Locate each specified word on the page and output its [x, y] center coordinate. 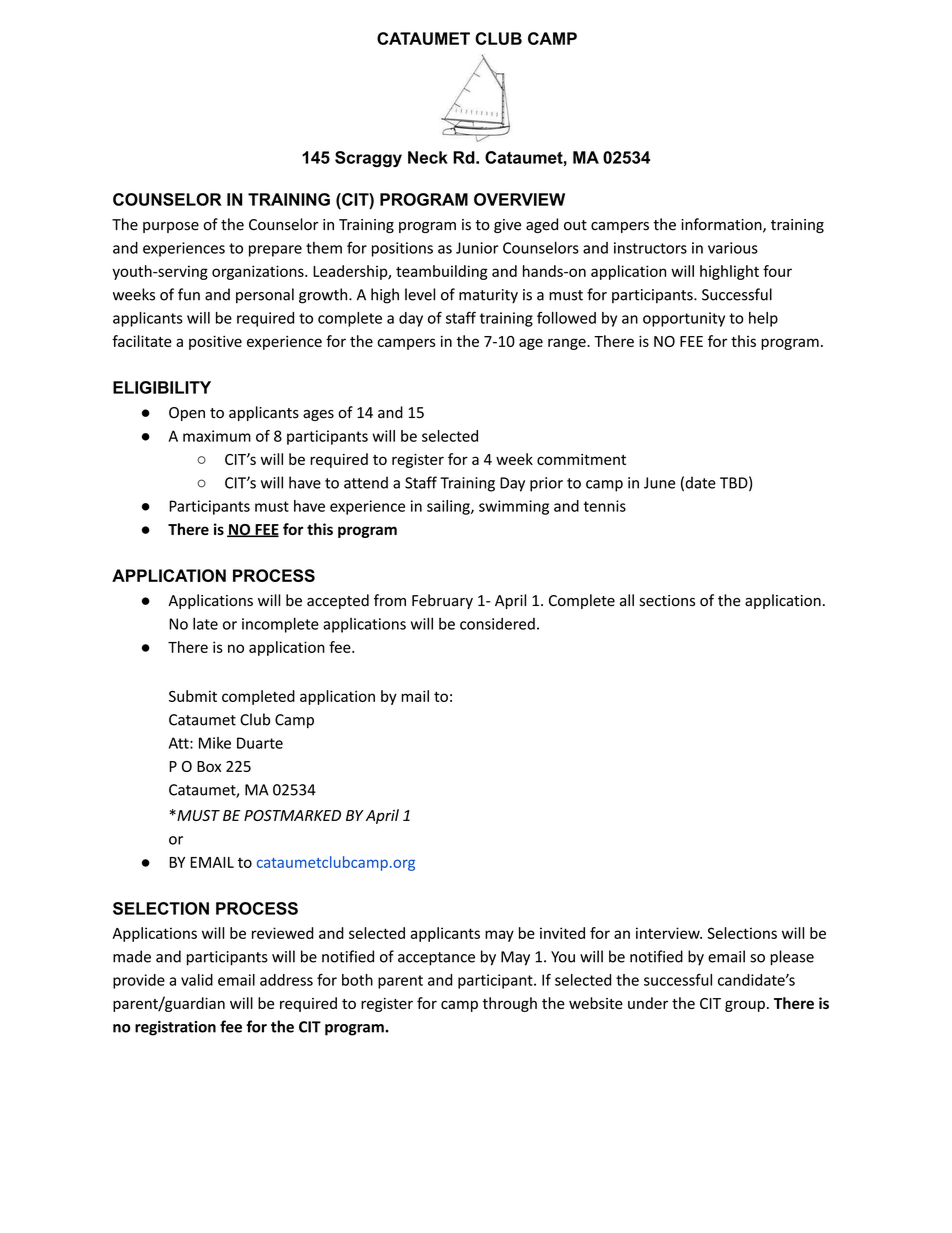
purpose [171, 227]
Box [209, 766]
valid [197, 980]
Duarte [260, 743]
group [745, 1006]
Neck [428, 157]
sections [667, 601]
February [442, 601]
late [205, 623]
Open [187, 414]
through [510, 1004]
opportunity [684, 319]
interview [669, 933]
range [568, 344]
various [733, 248]
